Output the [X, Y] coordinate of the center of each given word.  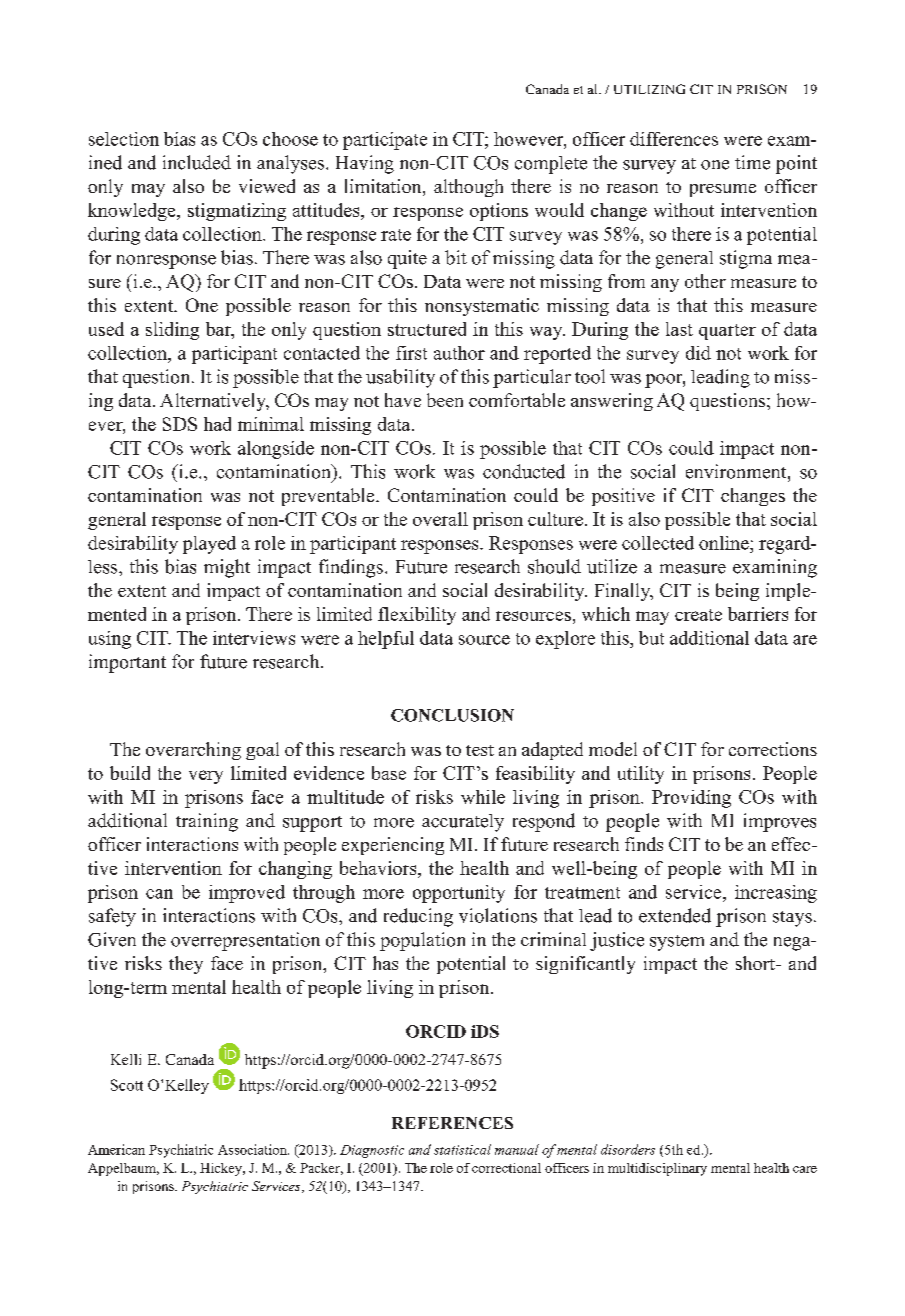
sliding [172, 331]
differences [674, 139]
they [186, 965]
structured [427, 329]
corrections [773, 749]
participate [385, 141]
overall [440, 519]
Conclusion [452, 715]
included [197, 162]
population [422, 941]
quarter [727, 332]
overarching [193, 751]
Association [253, 1149]
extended [675, 915]
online [725, 543]
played [209, 545]
